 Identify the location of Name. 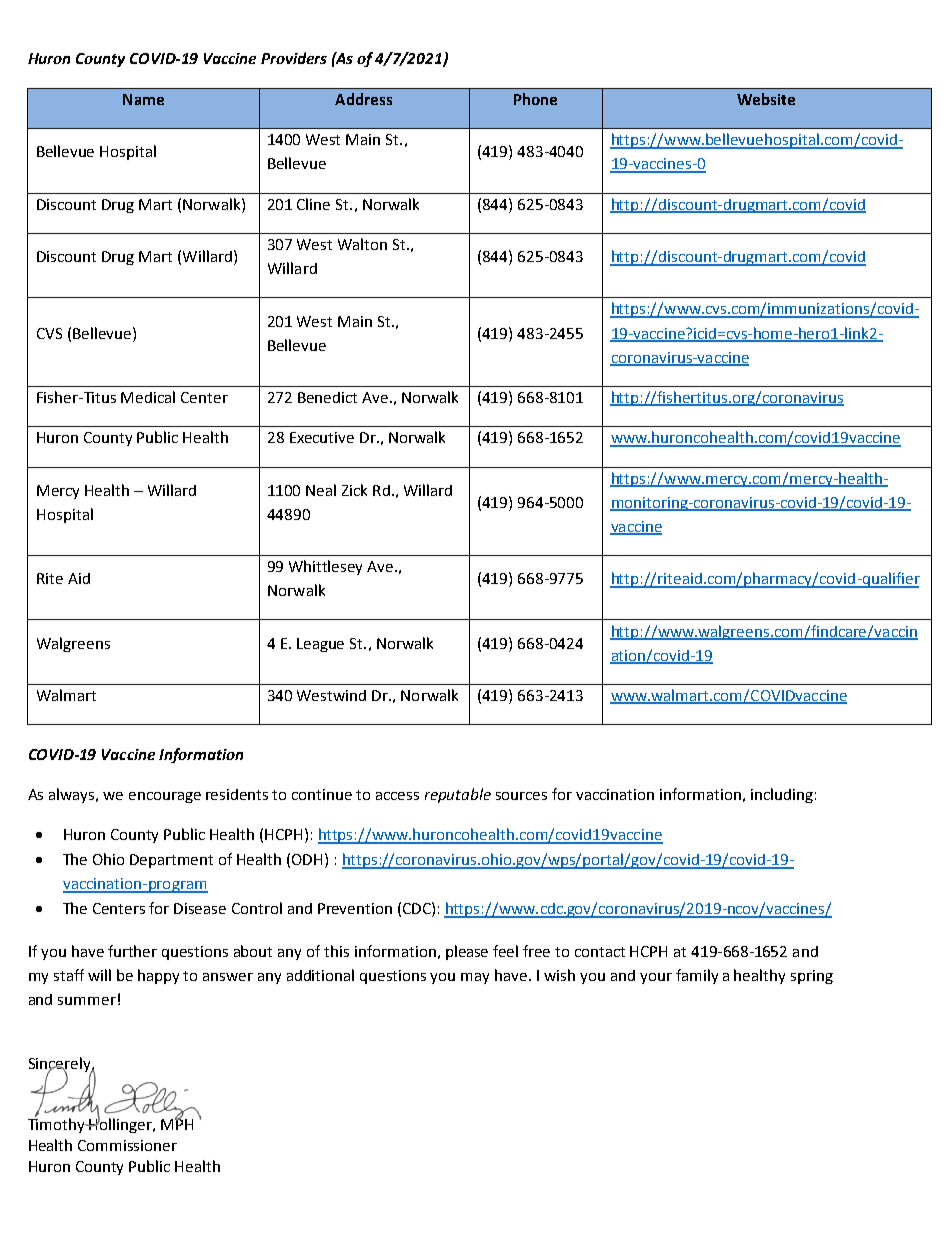
(143, 99).
